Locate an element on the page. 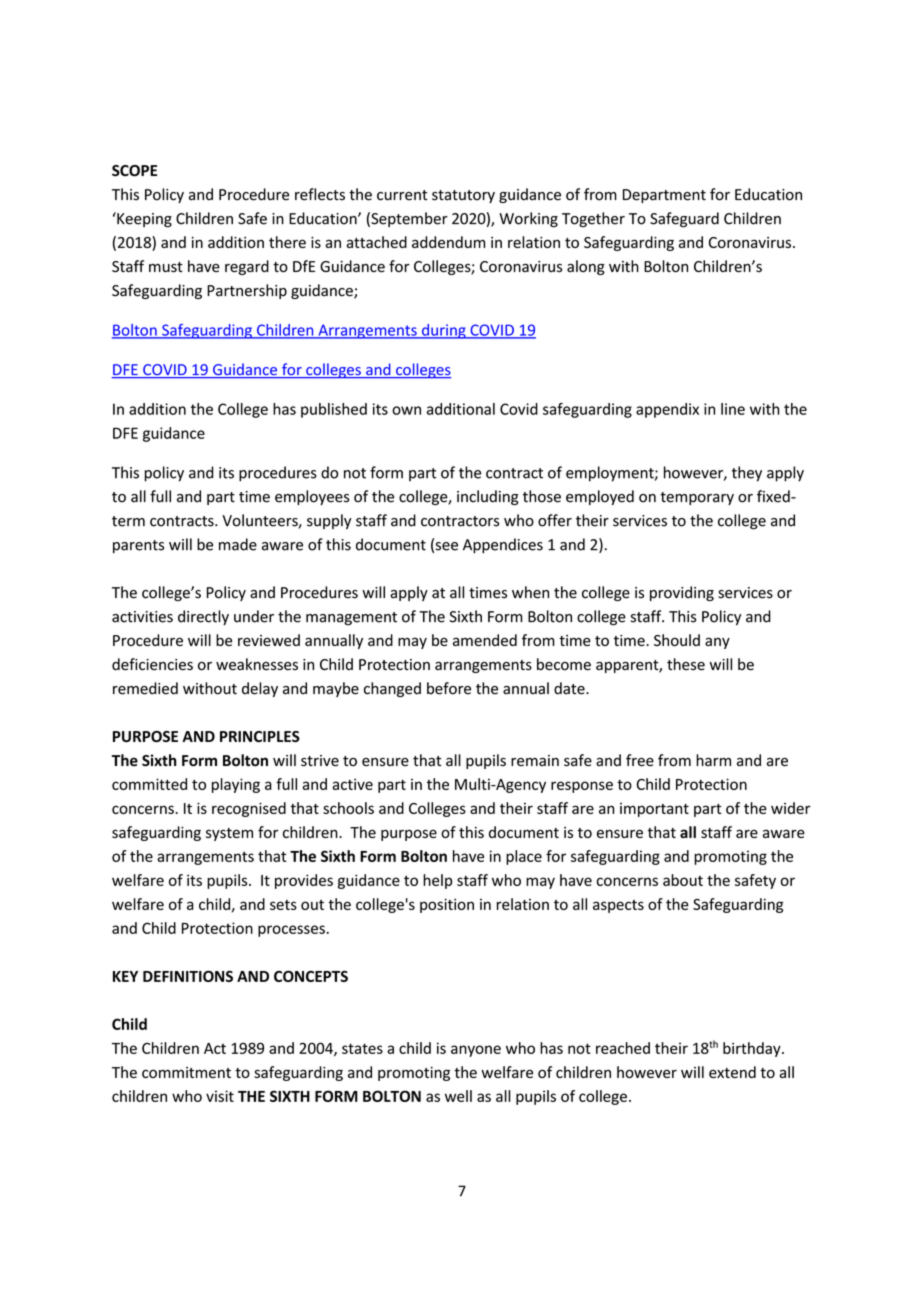 The image size is (924, 1308). Together is located at coordinates (593, 219).
